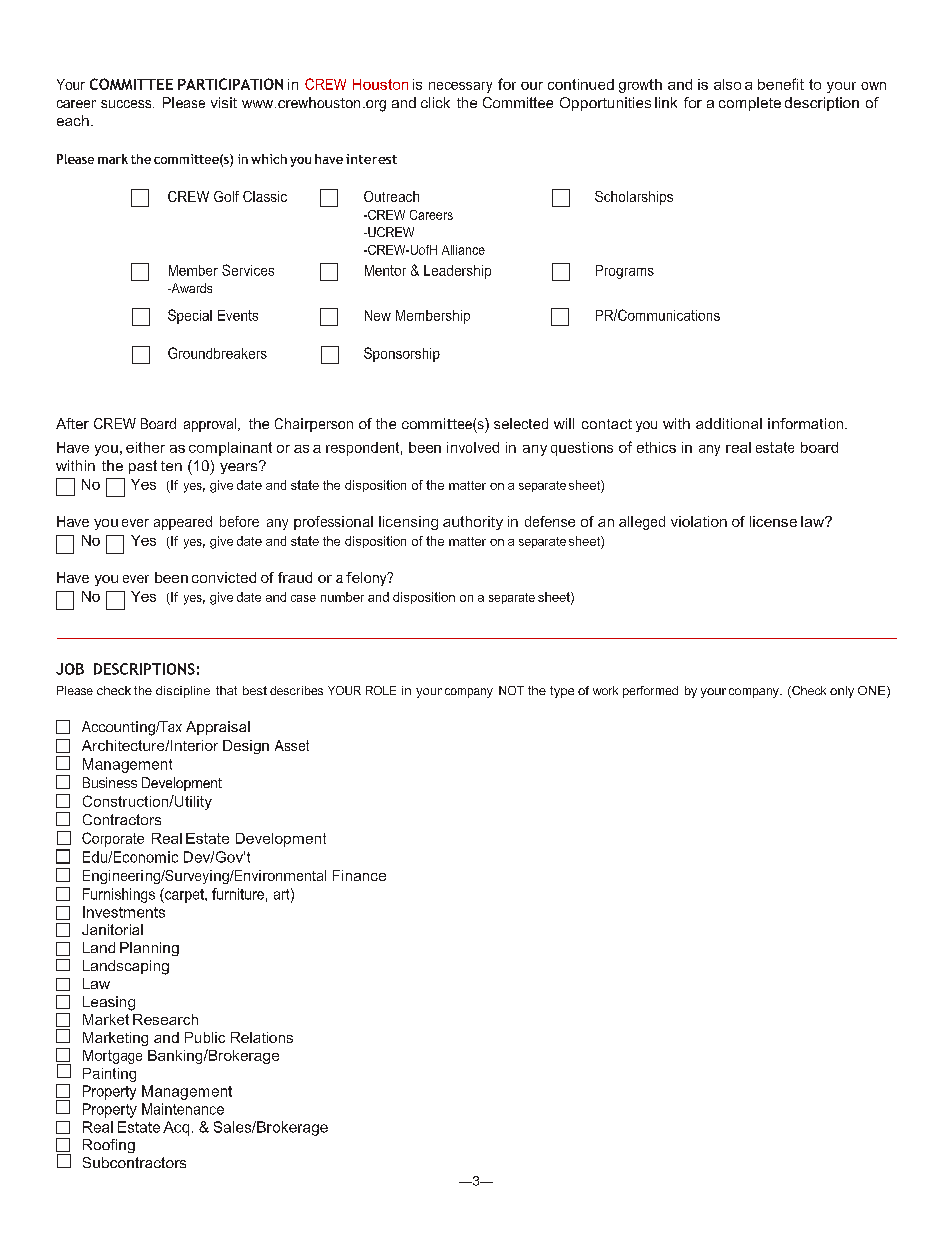 The width and height of the screenshot is (952, 1233). I want to click on click, so click(435, 102).
